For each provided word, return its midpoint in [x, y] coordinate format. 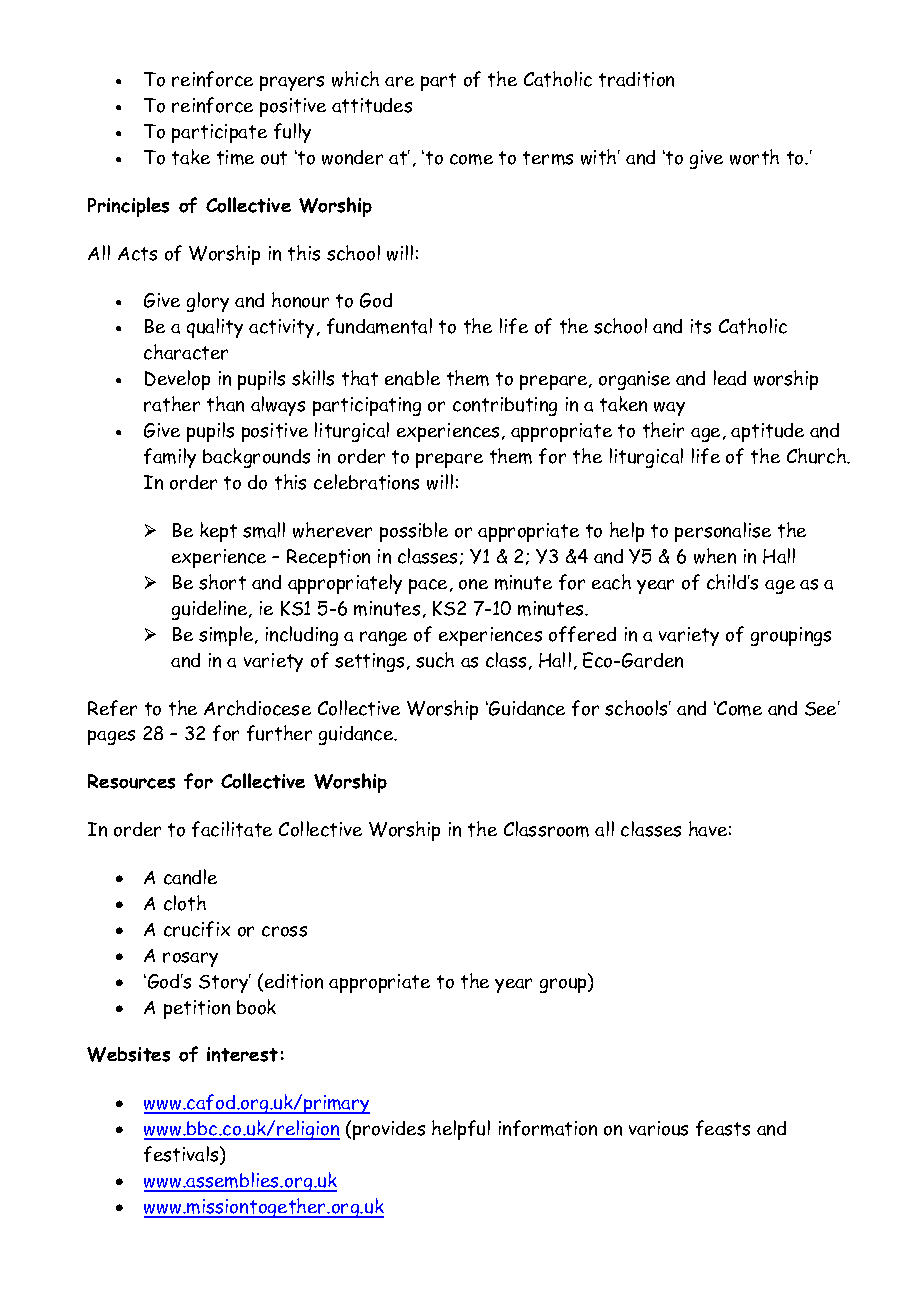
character [186, 352]
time [235, 157]
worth [754, 157]
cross [284, 931]
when [715, 556]
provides [389, 1130]
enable [412, 378]
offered [582, 634]
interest [242, 1054]
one [473, 584]
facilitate [232, 829]
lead [730, 378]
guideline [211, 610]
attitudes [372, 105]
